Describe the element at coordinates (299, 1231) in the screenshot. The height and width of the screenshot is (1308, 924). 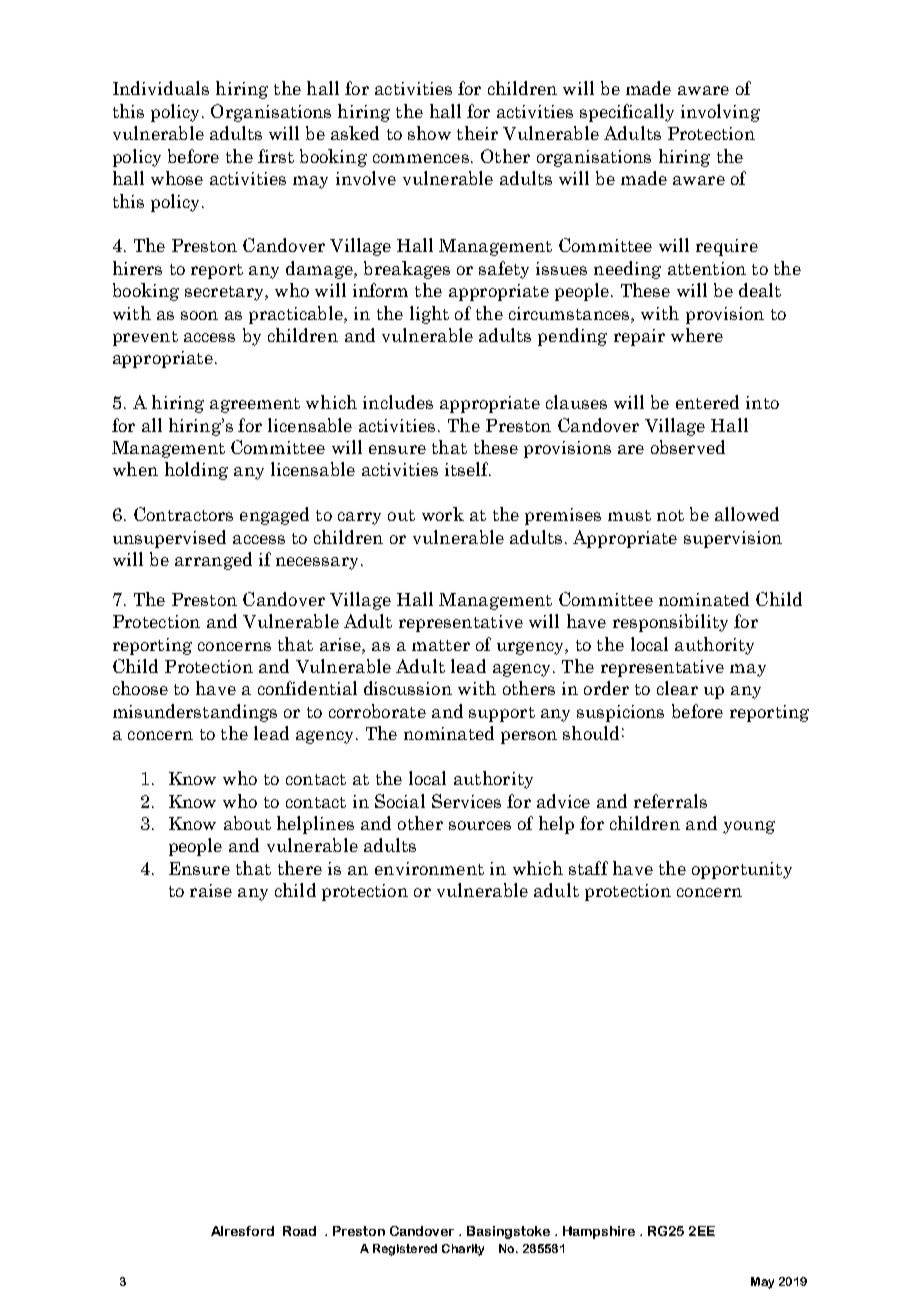
I see `Road` at that location.
